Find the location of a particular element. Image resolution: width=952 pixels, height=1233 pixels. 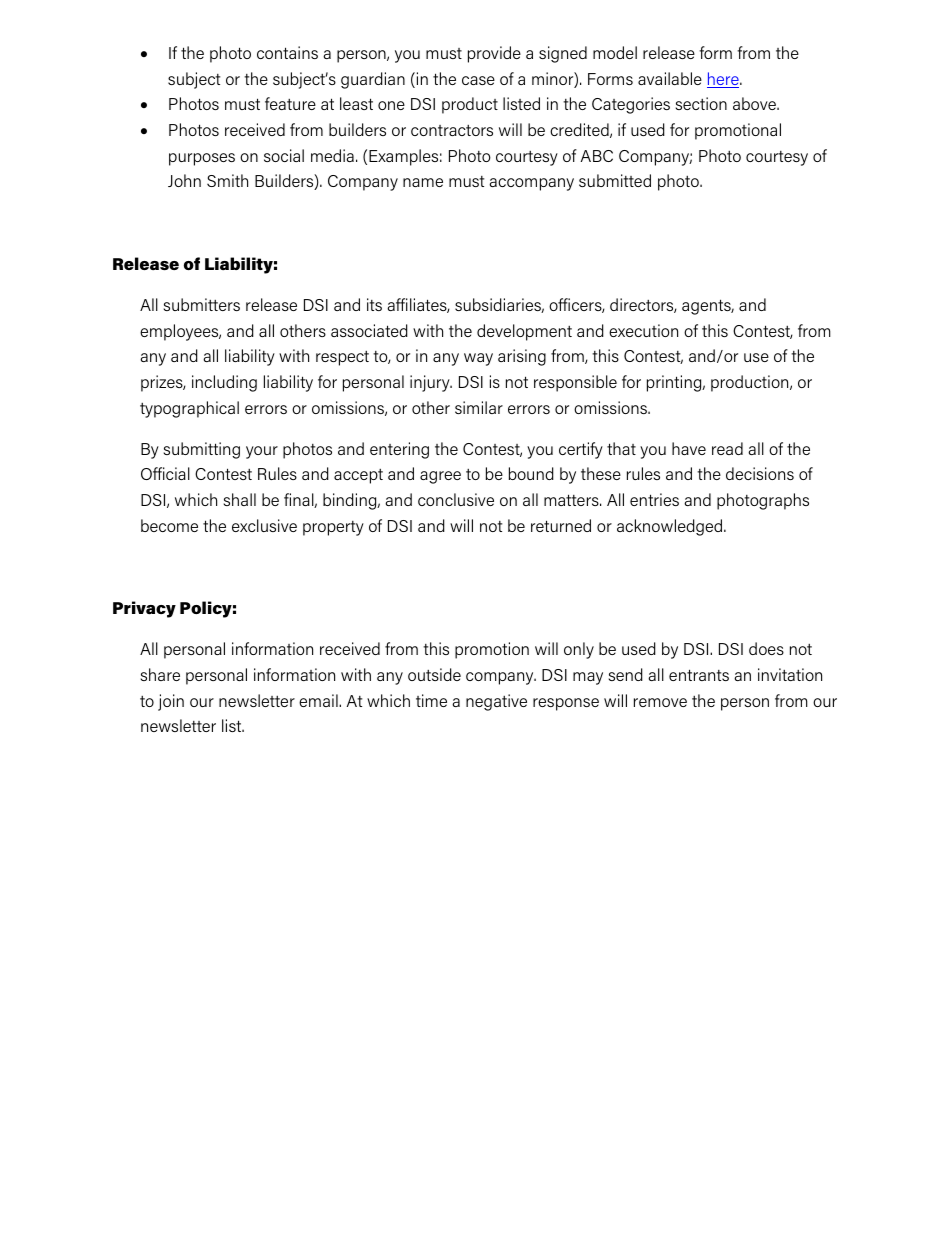

case is located at coordinates (478, 80).
